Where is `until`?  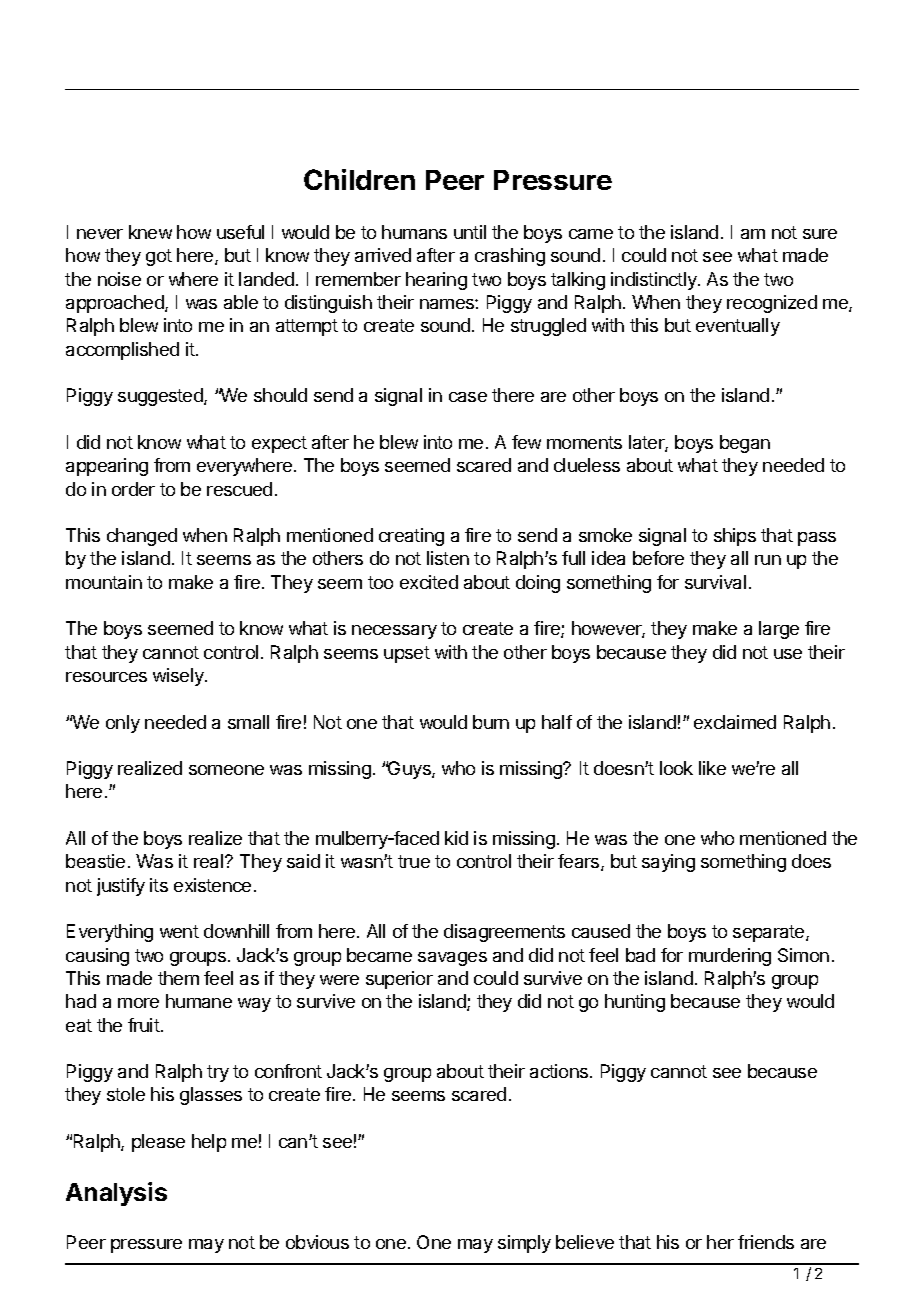
until is located at coordinates (470, 232).
